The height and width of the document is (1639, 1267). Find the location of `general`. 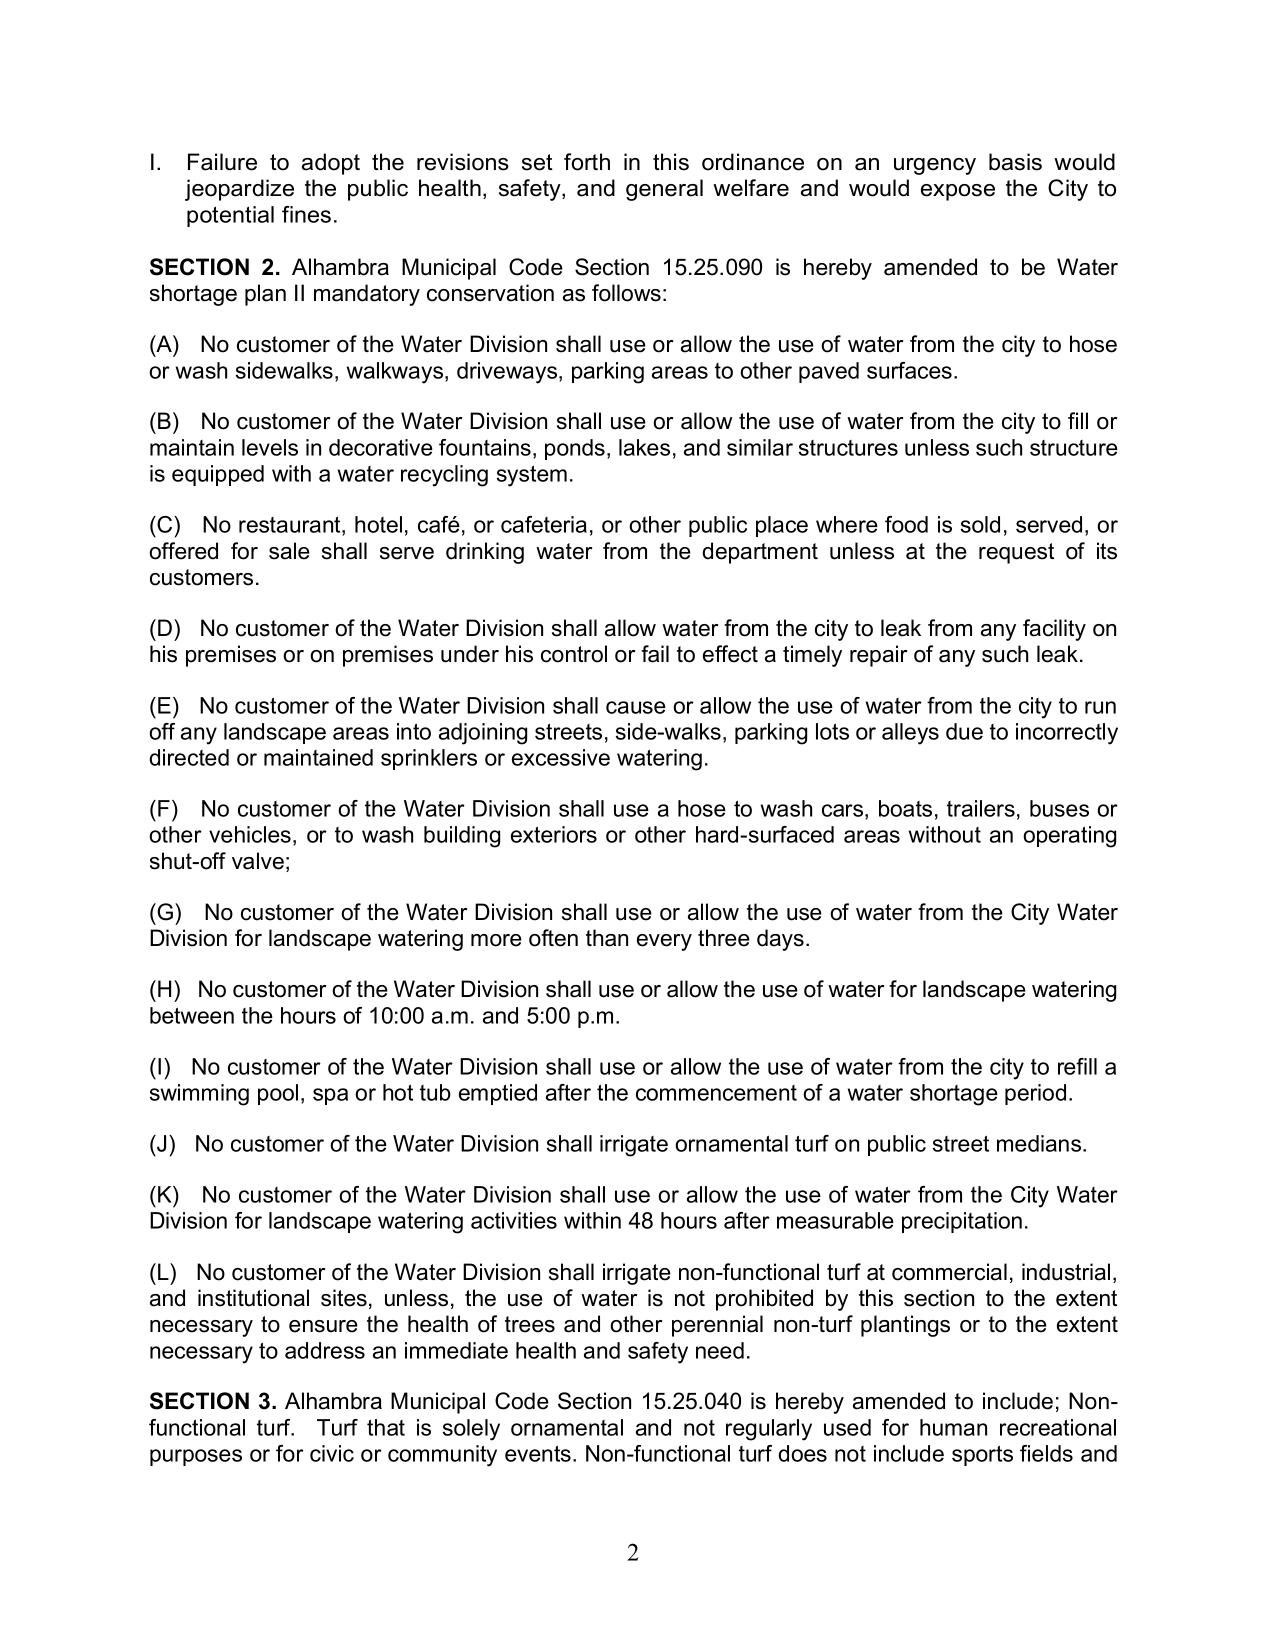

general is located at coordinates (664, 190).
